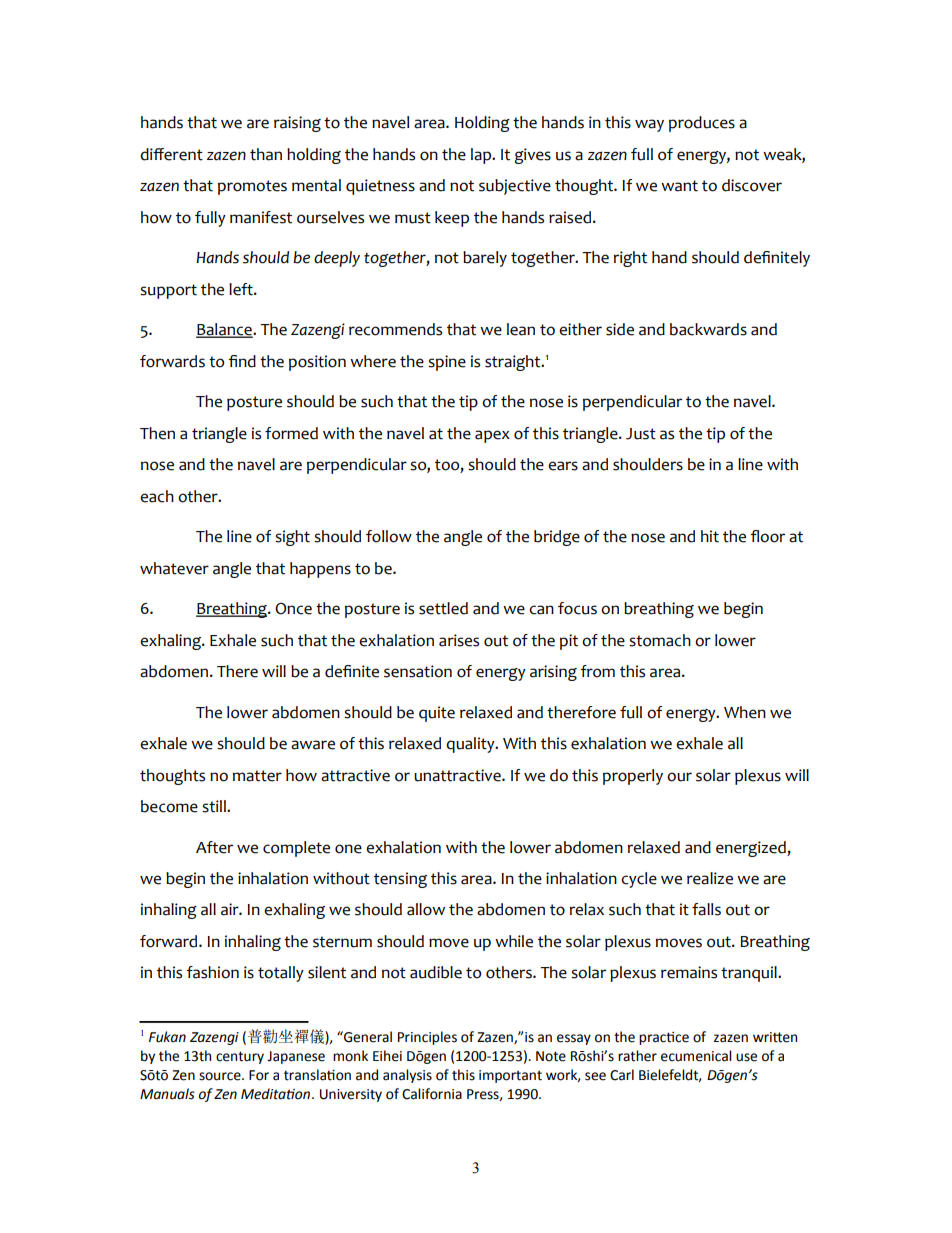  I want to click on Once, so click(293, 608).
